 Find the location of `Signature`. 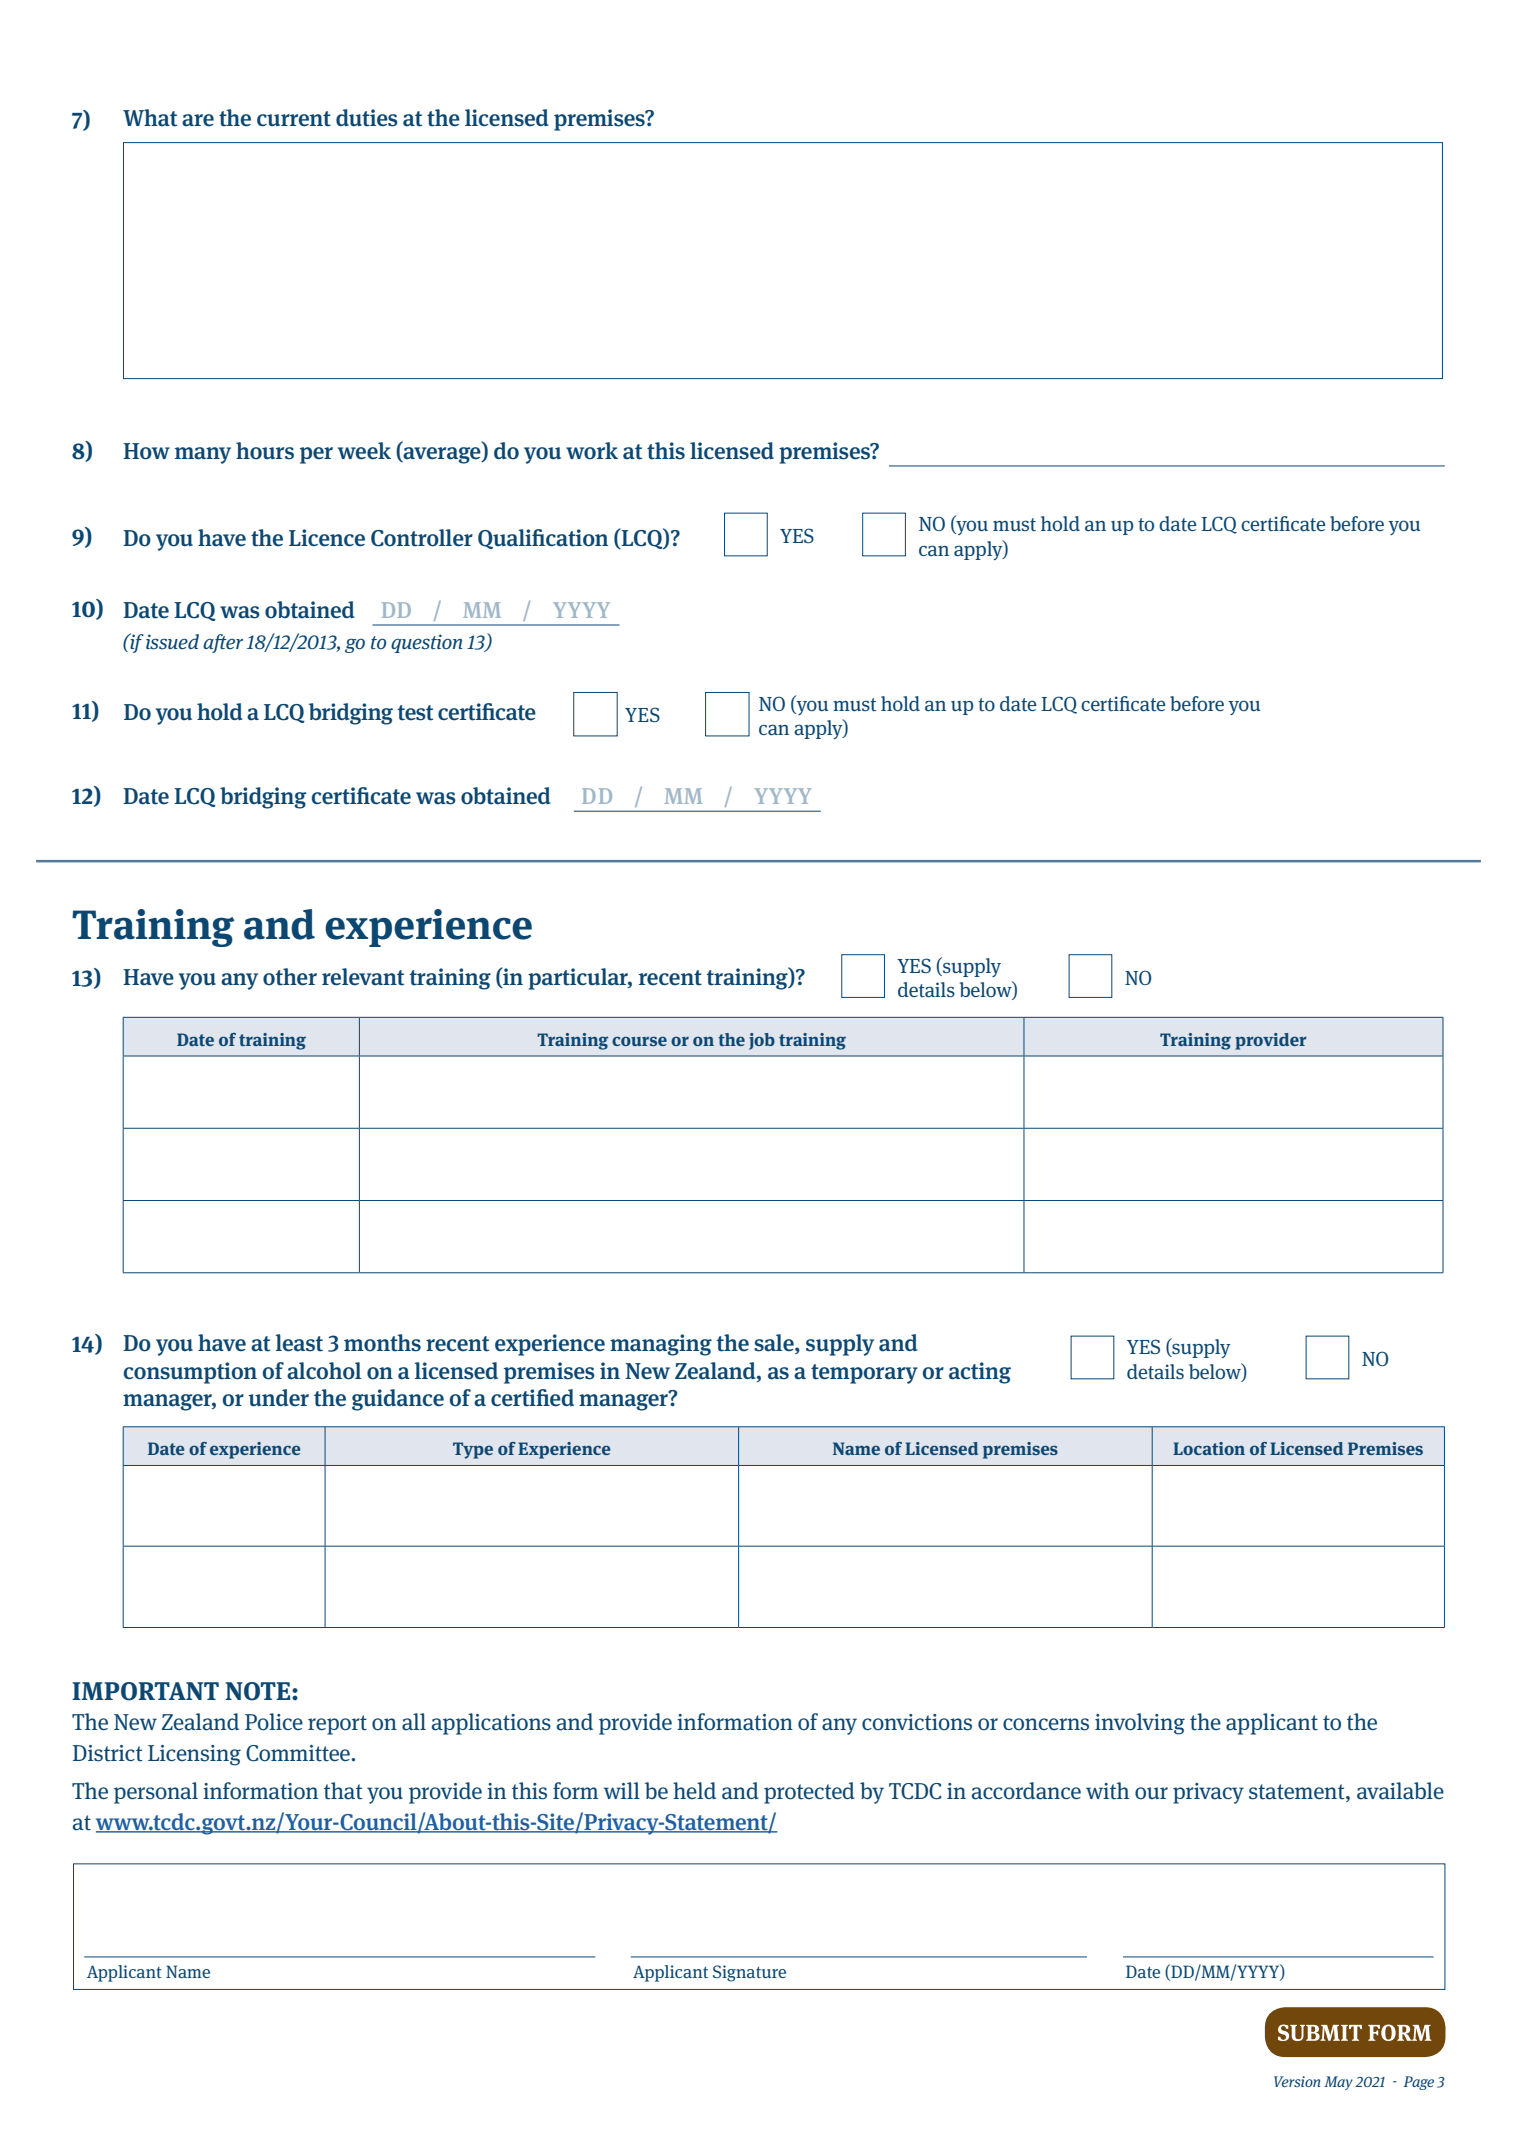

Signature is located at coordinates (749, 1973).
